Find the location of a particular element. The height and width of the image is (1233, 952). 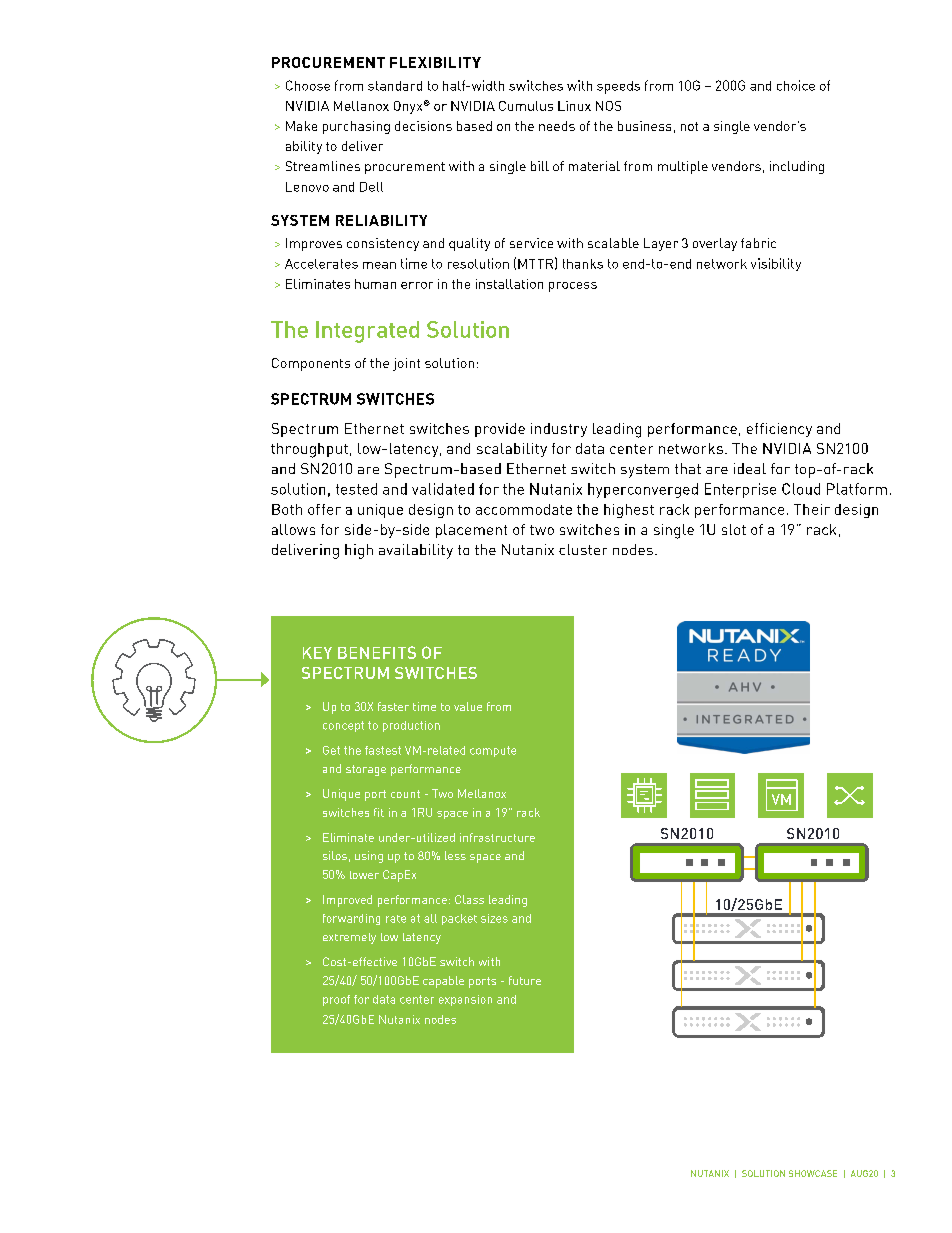

purchasing is located at coordinates (356, 127).
